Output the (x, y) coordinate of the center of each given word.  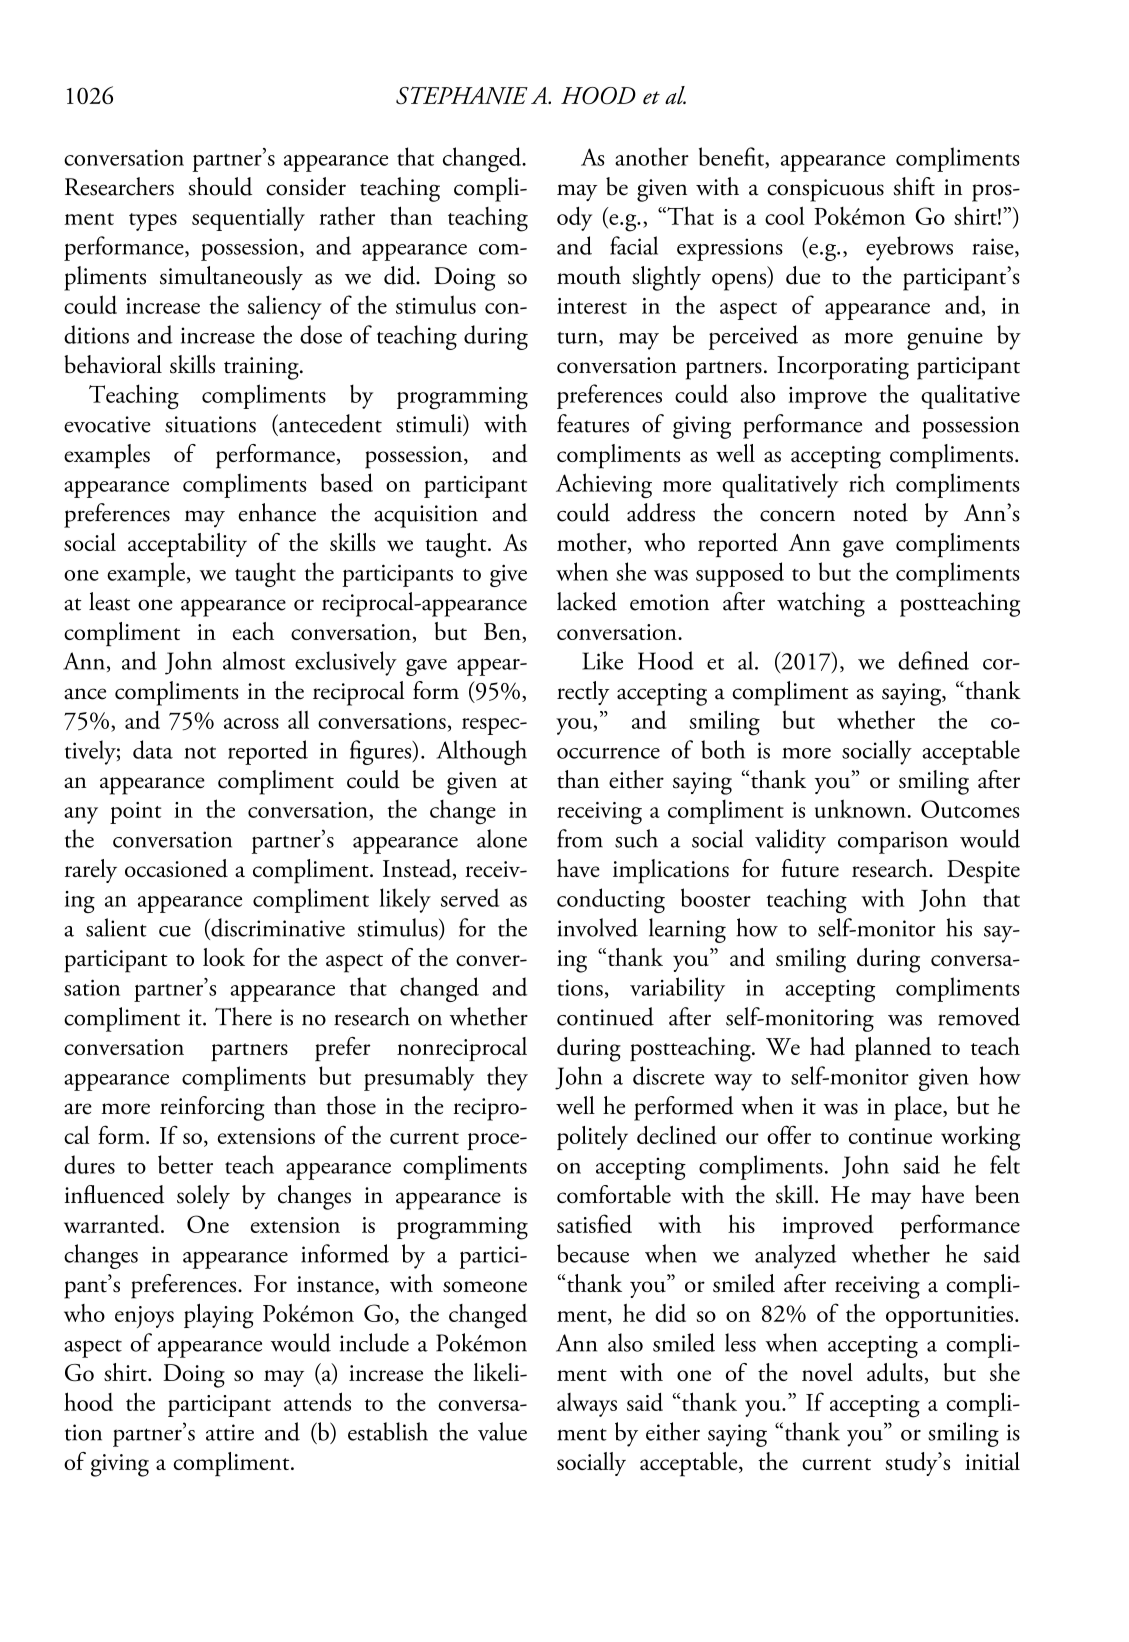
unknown (860, 808)
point (136, 813)
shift (914, 186)
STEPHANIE (462, 96)
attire (230, 1432)
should (220, 186)
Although (481, 752)
